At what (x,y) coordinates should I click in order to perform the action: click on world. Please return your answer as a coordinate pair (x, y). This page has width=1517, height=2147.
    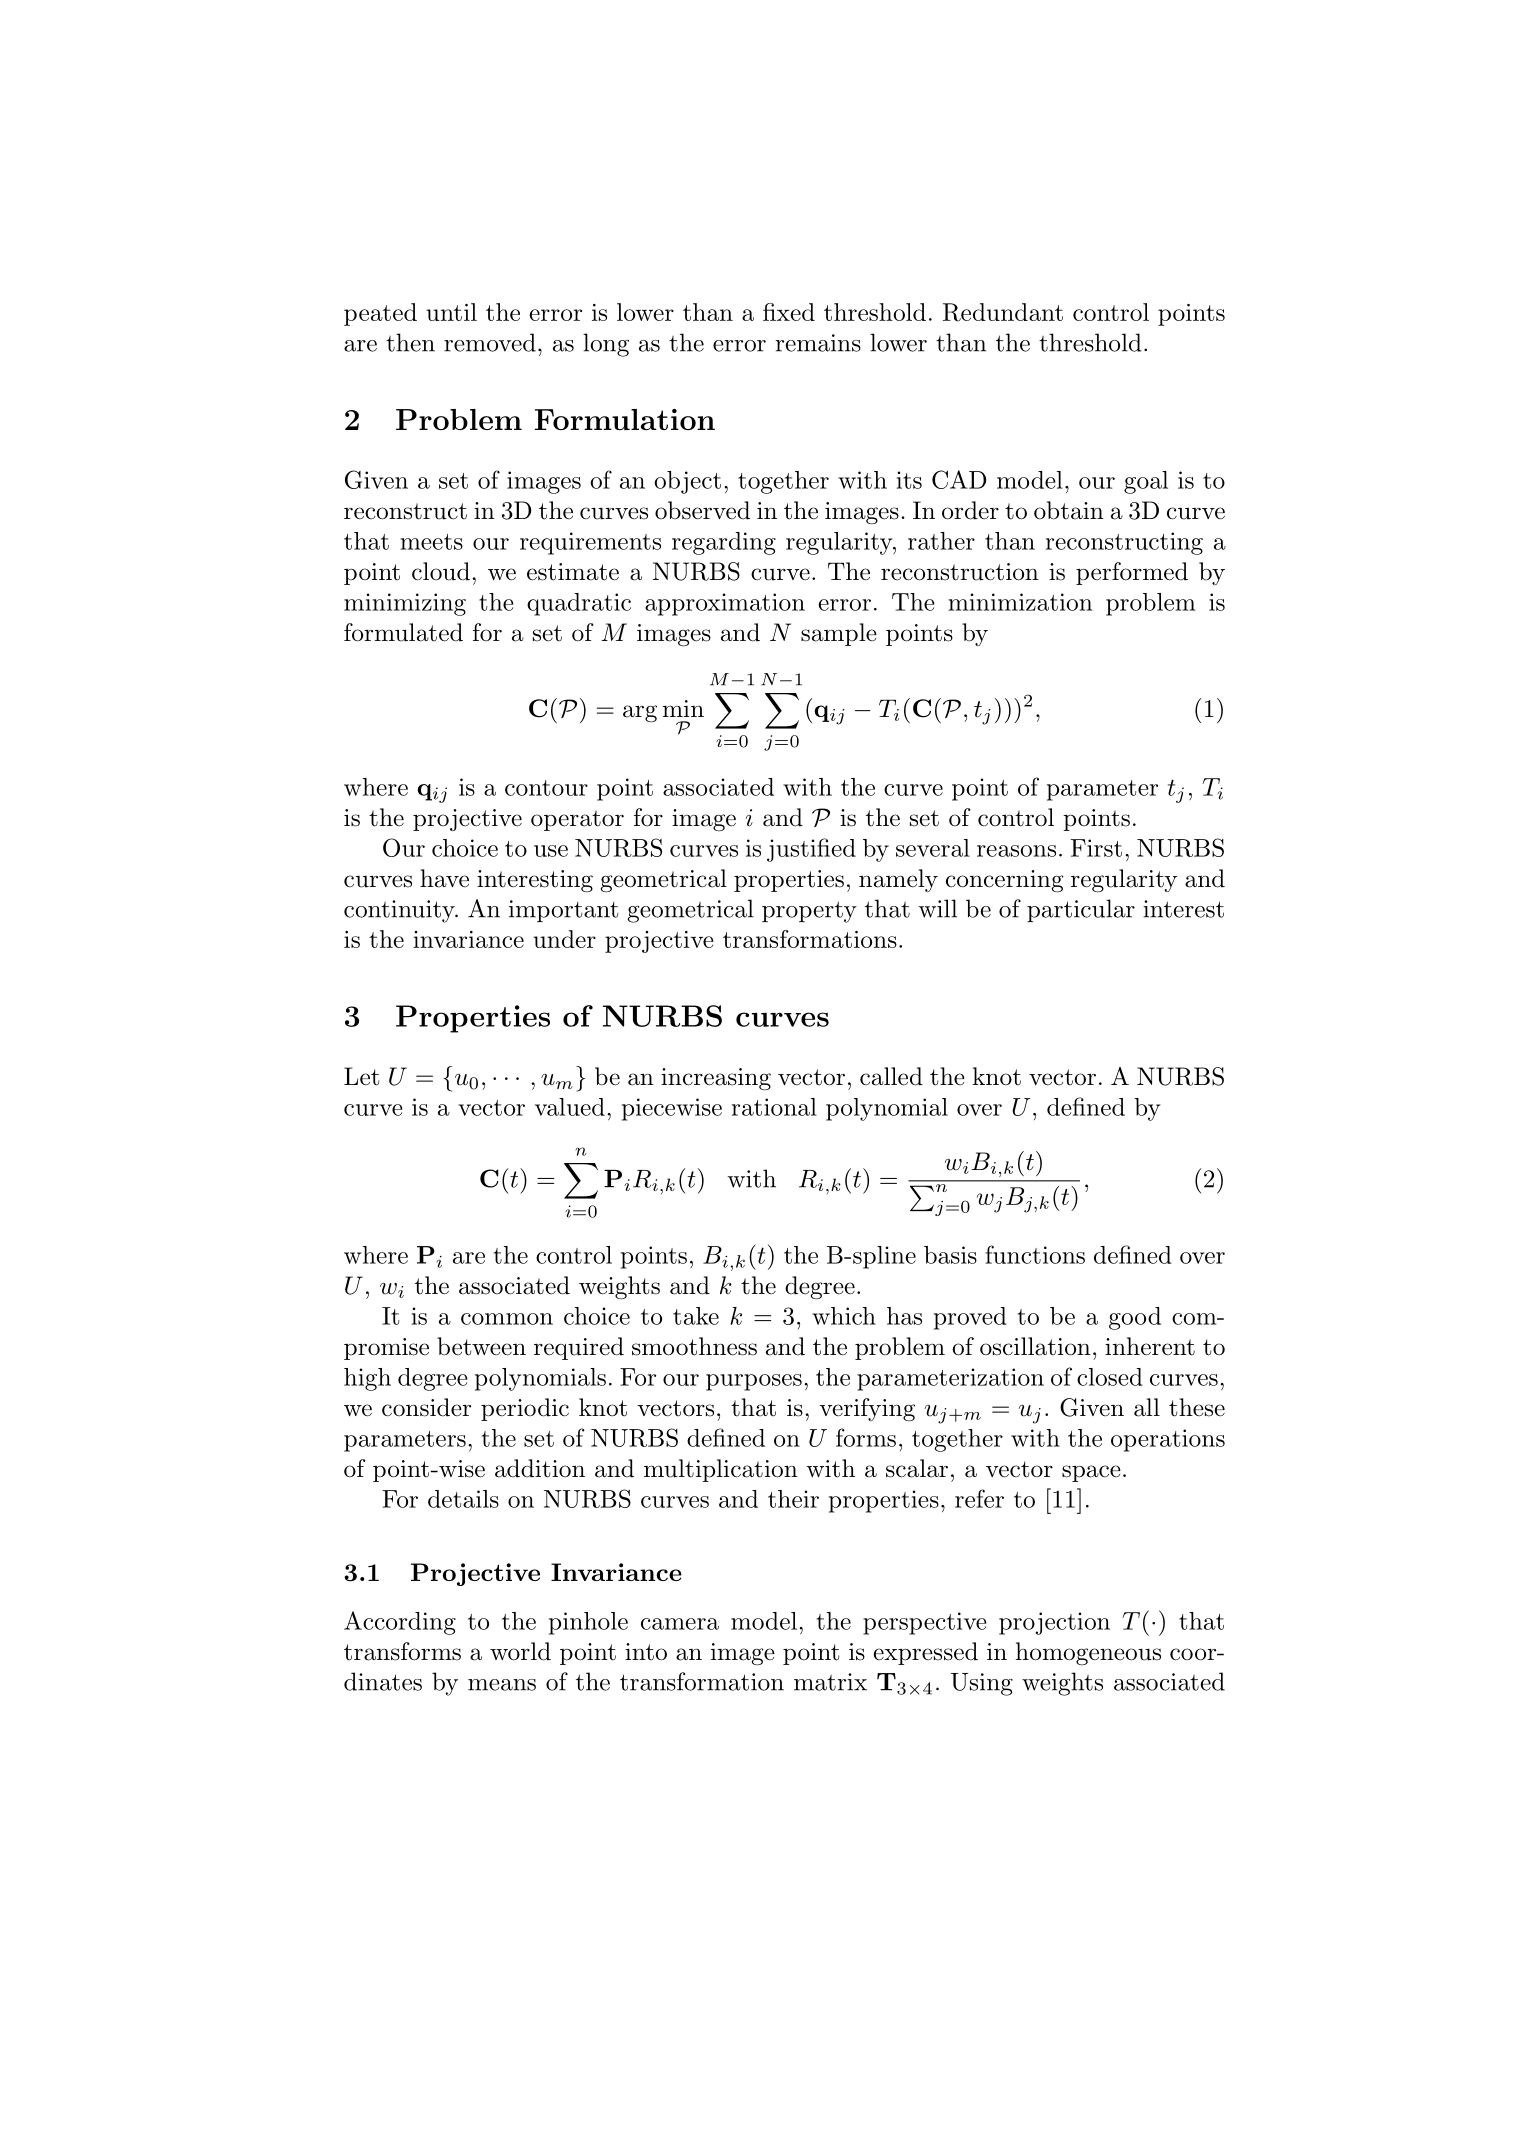
    Looking at the image, I should click on (520, 1651).
